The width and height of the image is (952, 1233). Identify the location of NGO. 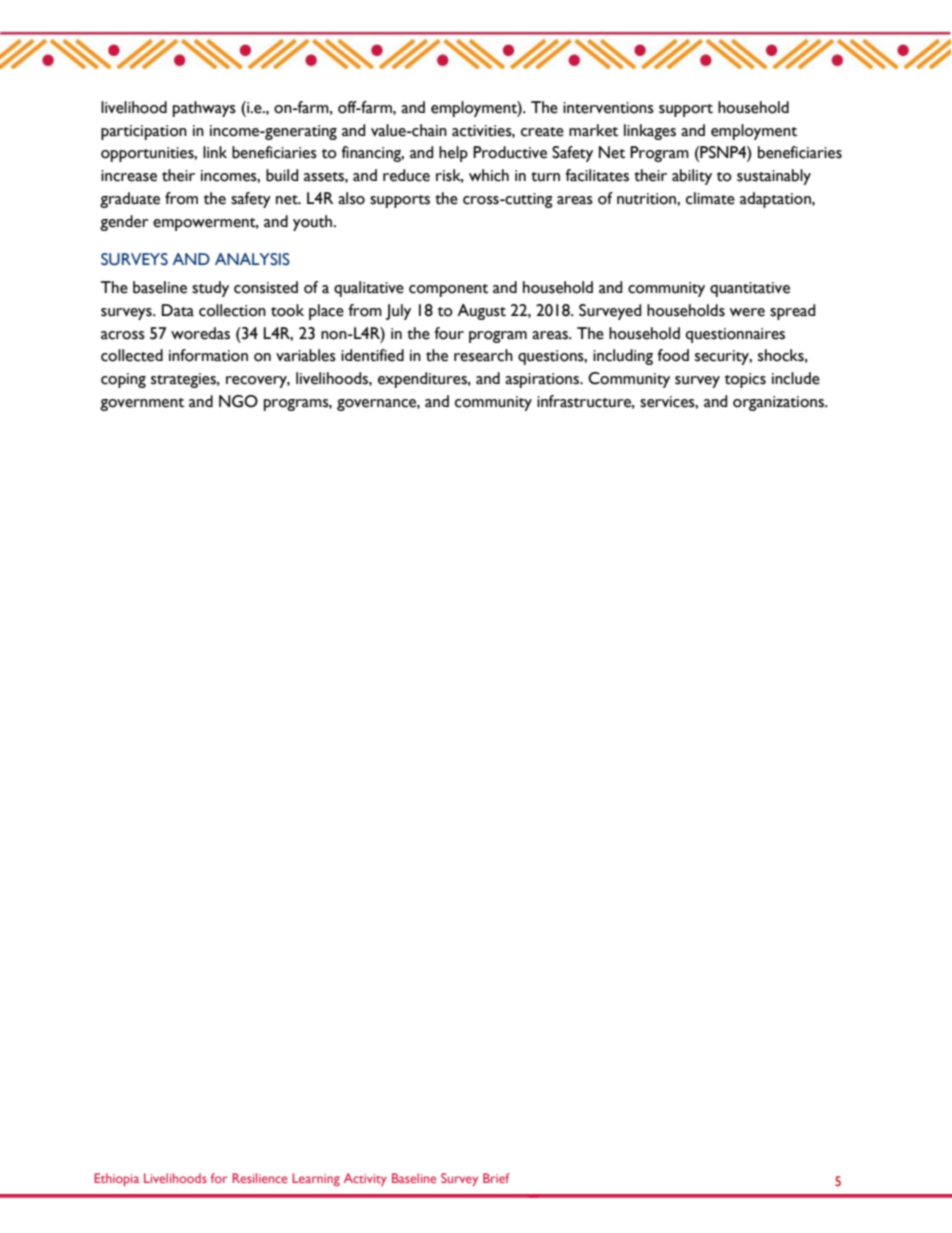
(238, 401).
